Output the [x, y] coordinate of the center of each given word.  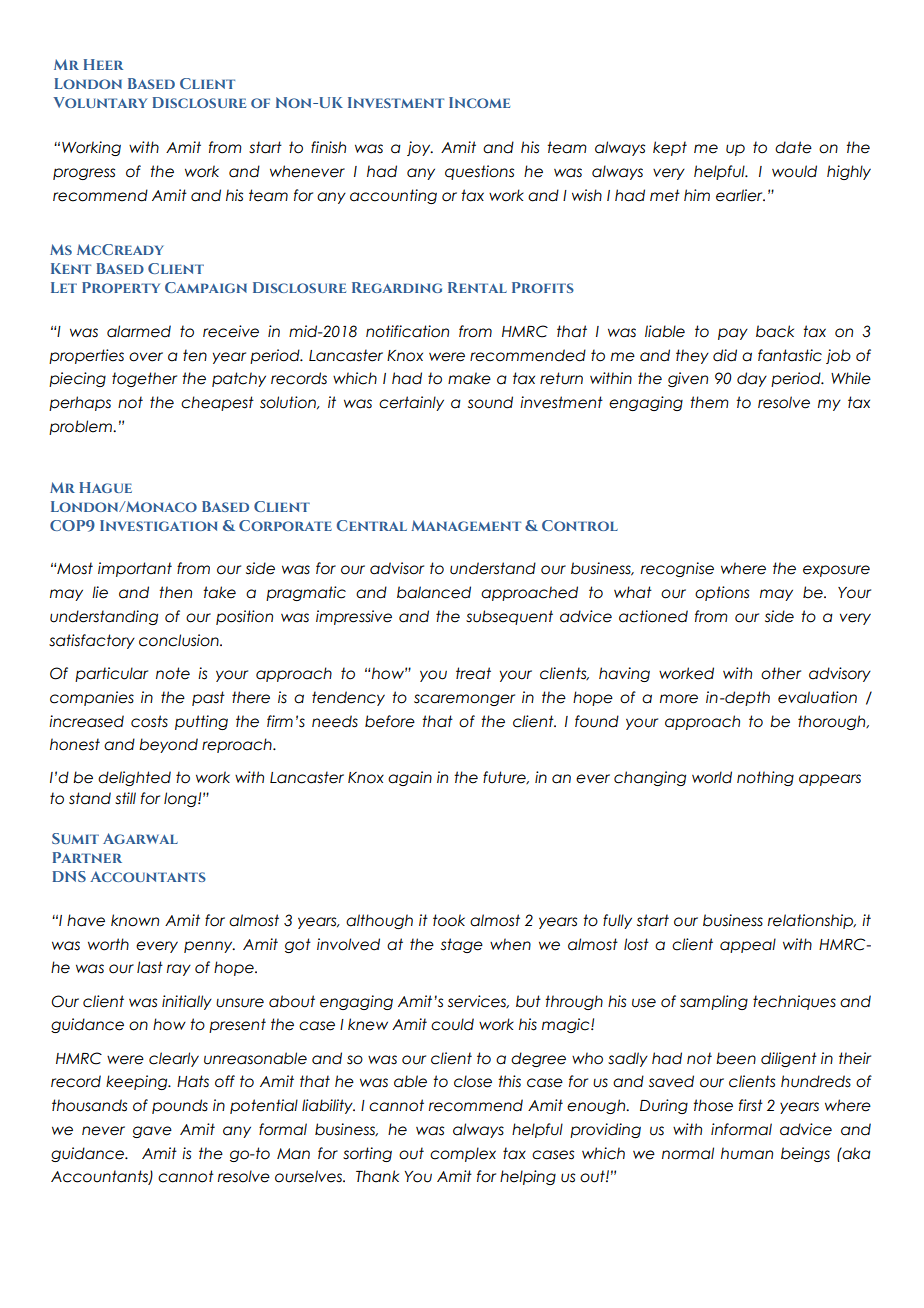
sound [490, 402]
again [410, 778]
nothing [765, 778]
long [181, 799]
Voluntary [100, 102]
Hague [106, 487]
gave [152, 1132]
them [709, 402]
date [793, 147]
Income [479, 102]
